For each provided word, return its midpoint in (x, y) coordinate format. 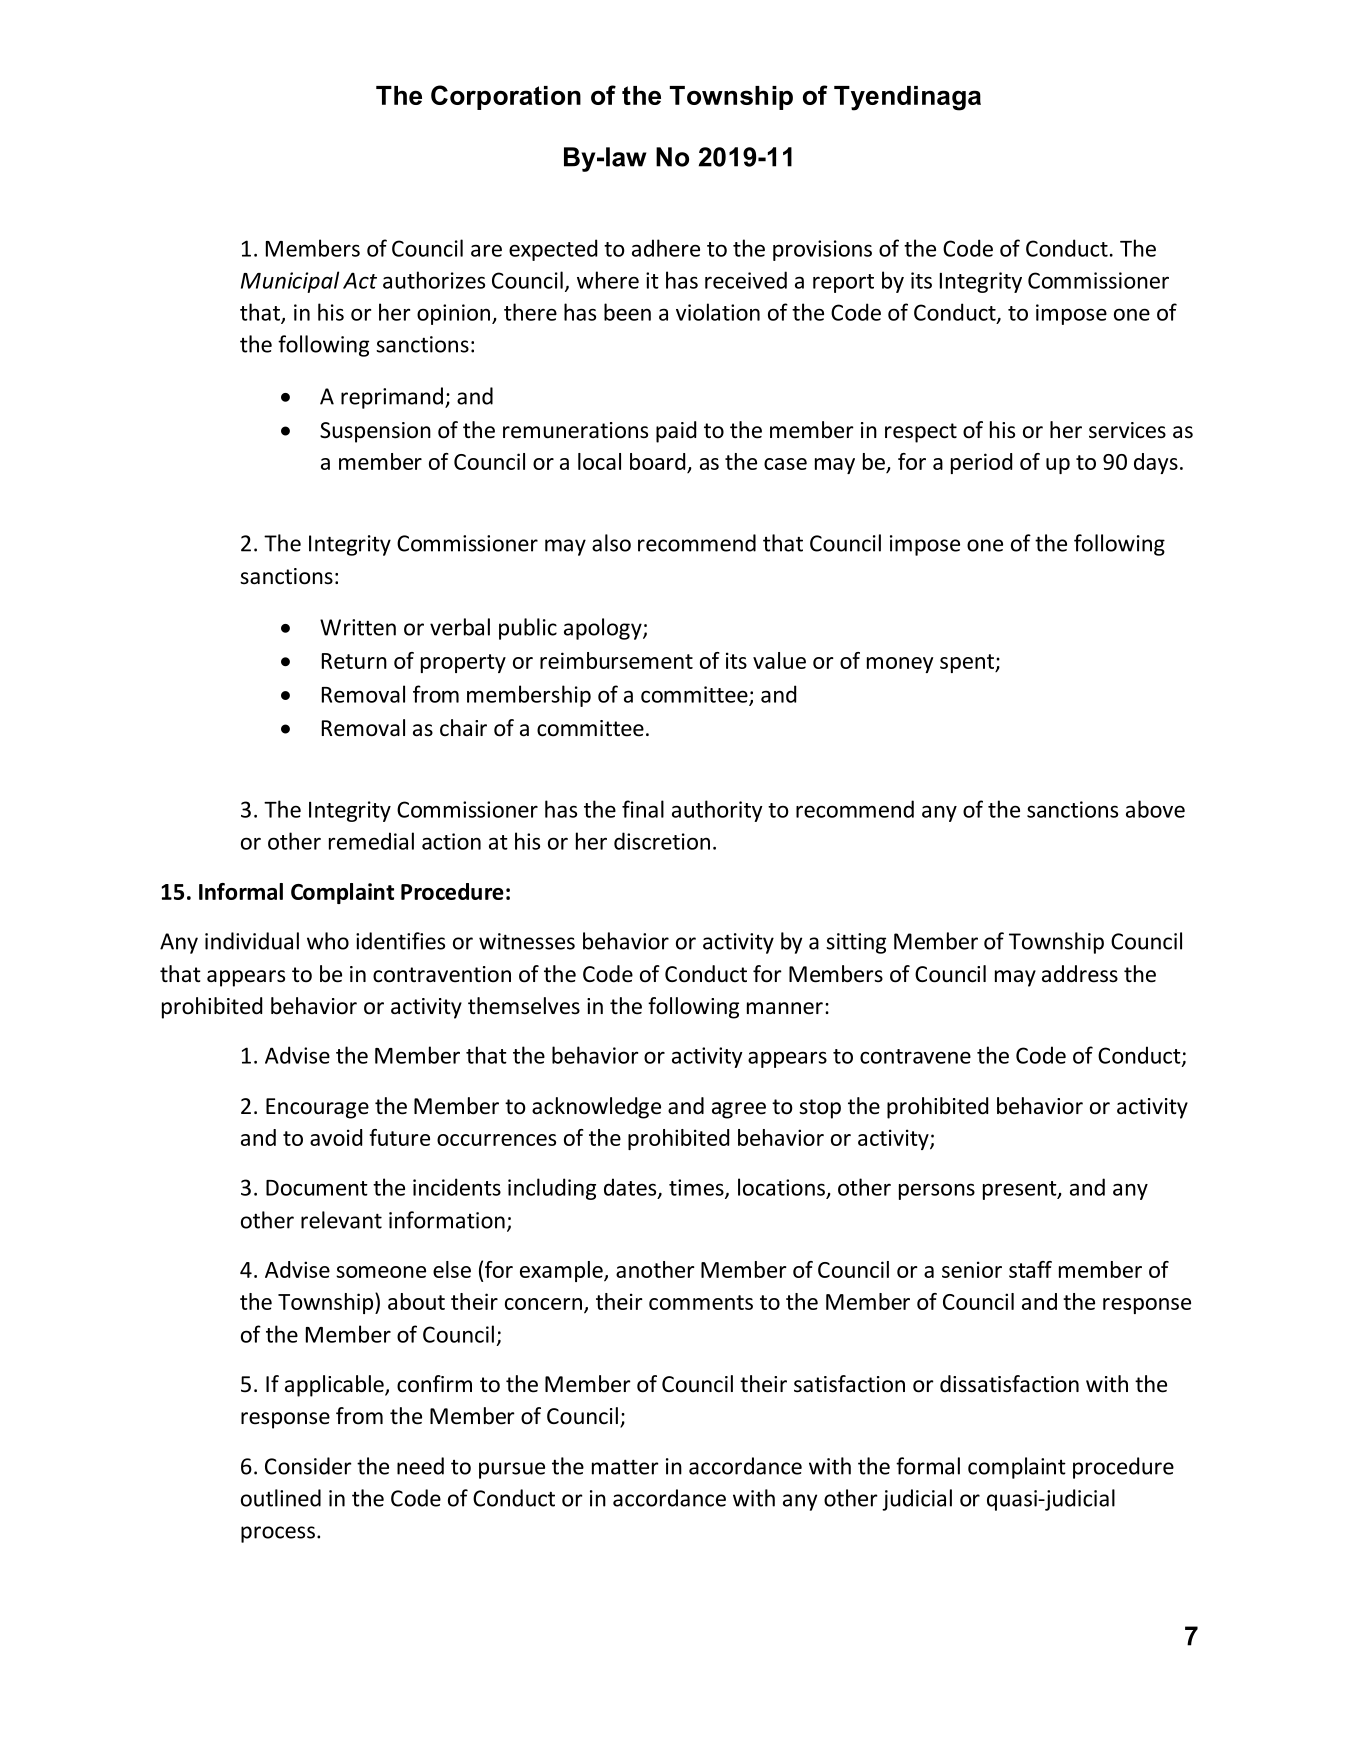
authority (717, 811)
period (981, 463)
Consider (308, 1466)
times (697, 1188)
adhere (666, 248)
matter (625, 1467)
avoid (336, 1137)
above (1155, 809)
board (659, 463)
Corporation (506, 97)
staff (1030, 1269)
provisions (822, 250)
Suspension (375, 432)
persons (937, 1191)
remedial (371, 841)
